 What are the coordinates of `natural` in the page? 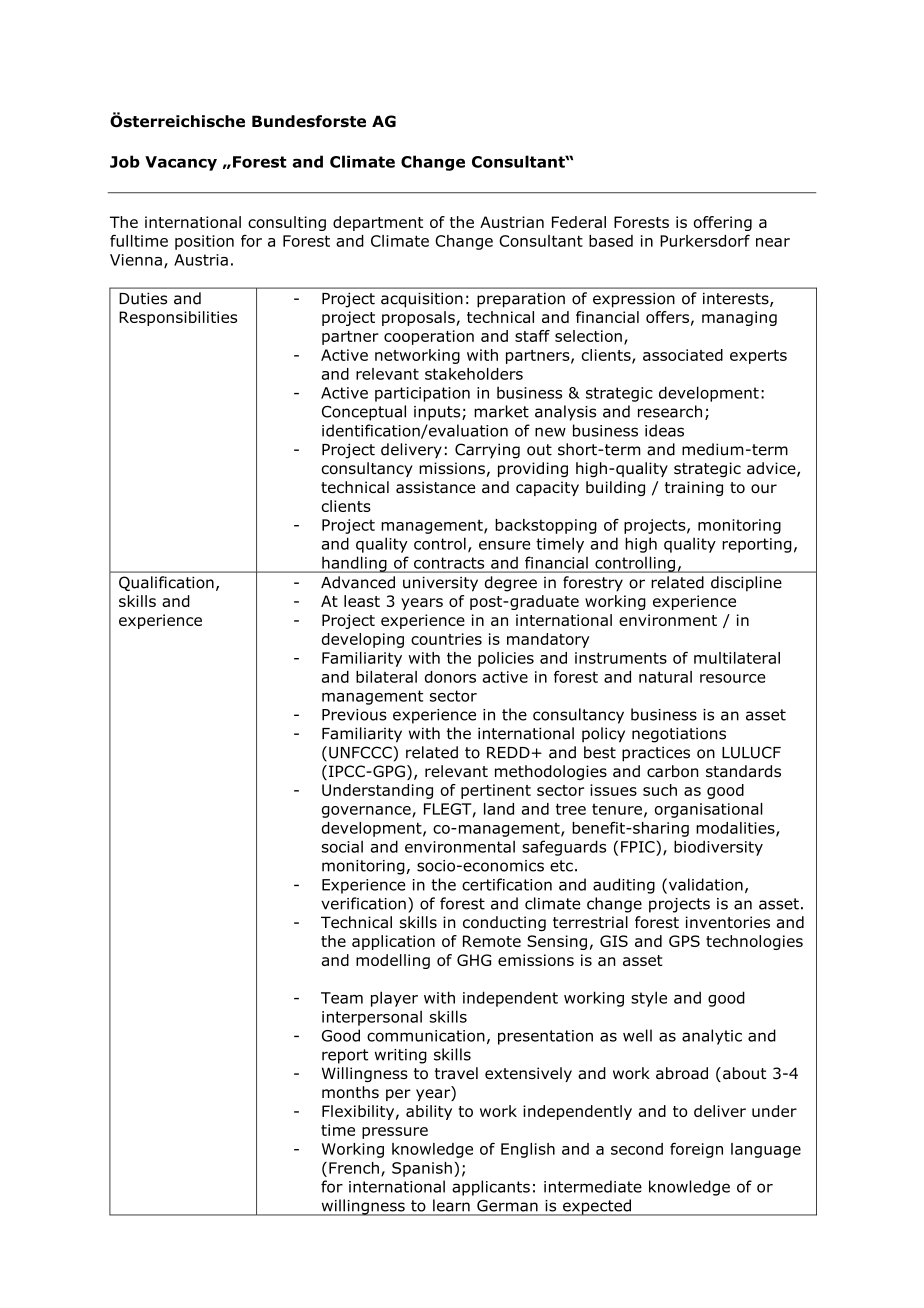 It's located at (665, 677).
